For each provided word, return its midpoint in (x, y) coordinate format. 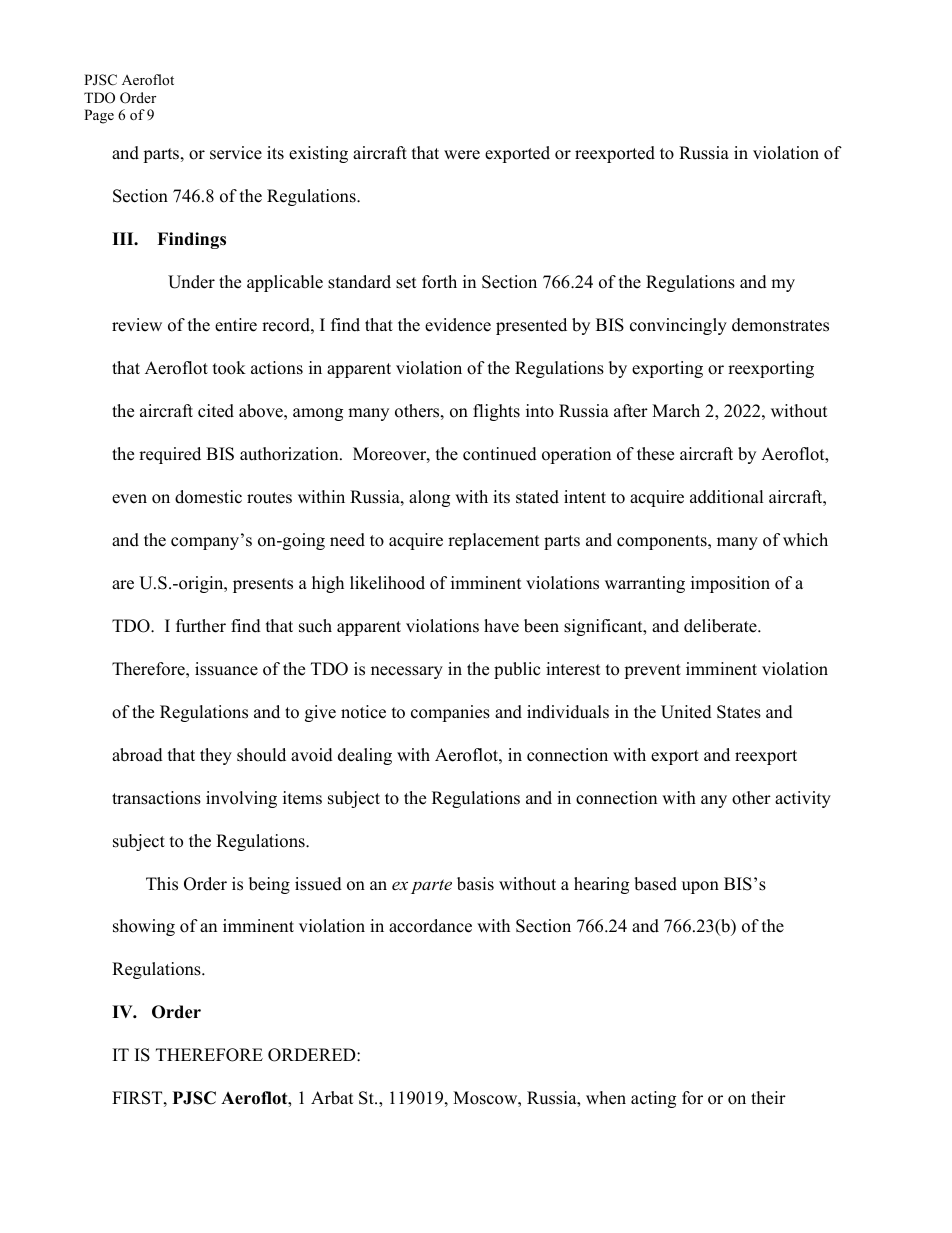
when (606, 1098)
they (216, 756)
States (739, 712)
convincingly (678, 326)
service (236, 153)
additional (727, 497)
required (170, 455)
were (462, 155)
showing (144, 927)
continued (500, 454)
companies (450, 713)
